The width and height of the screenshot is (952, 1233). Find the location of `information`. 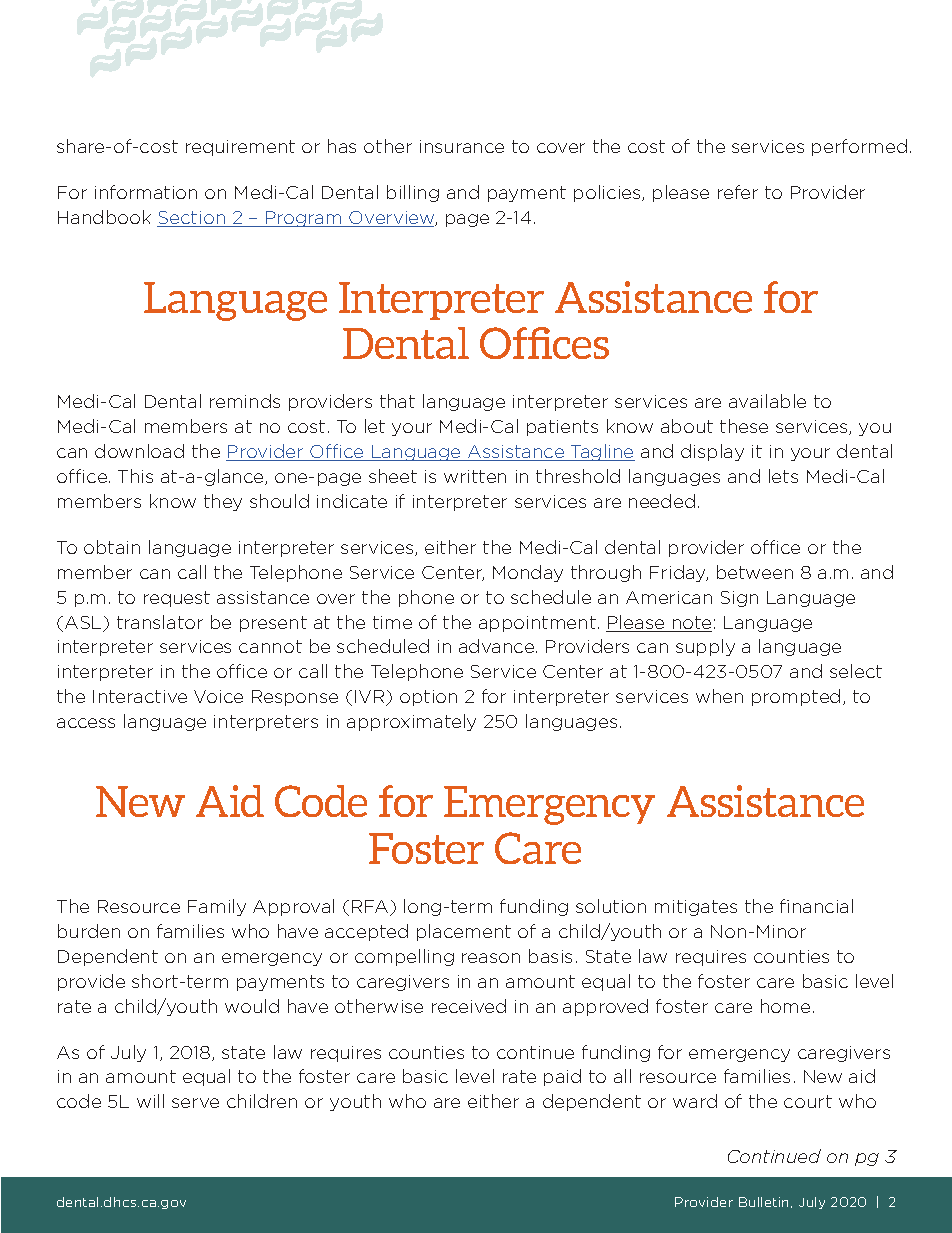

information is located at coordinates (146, 192).
